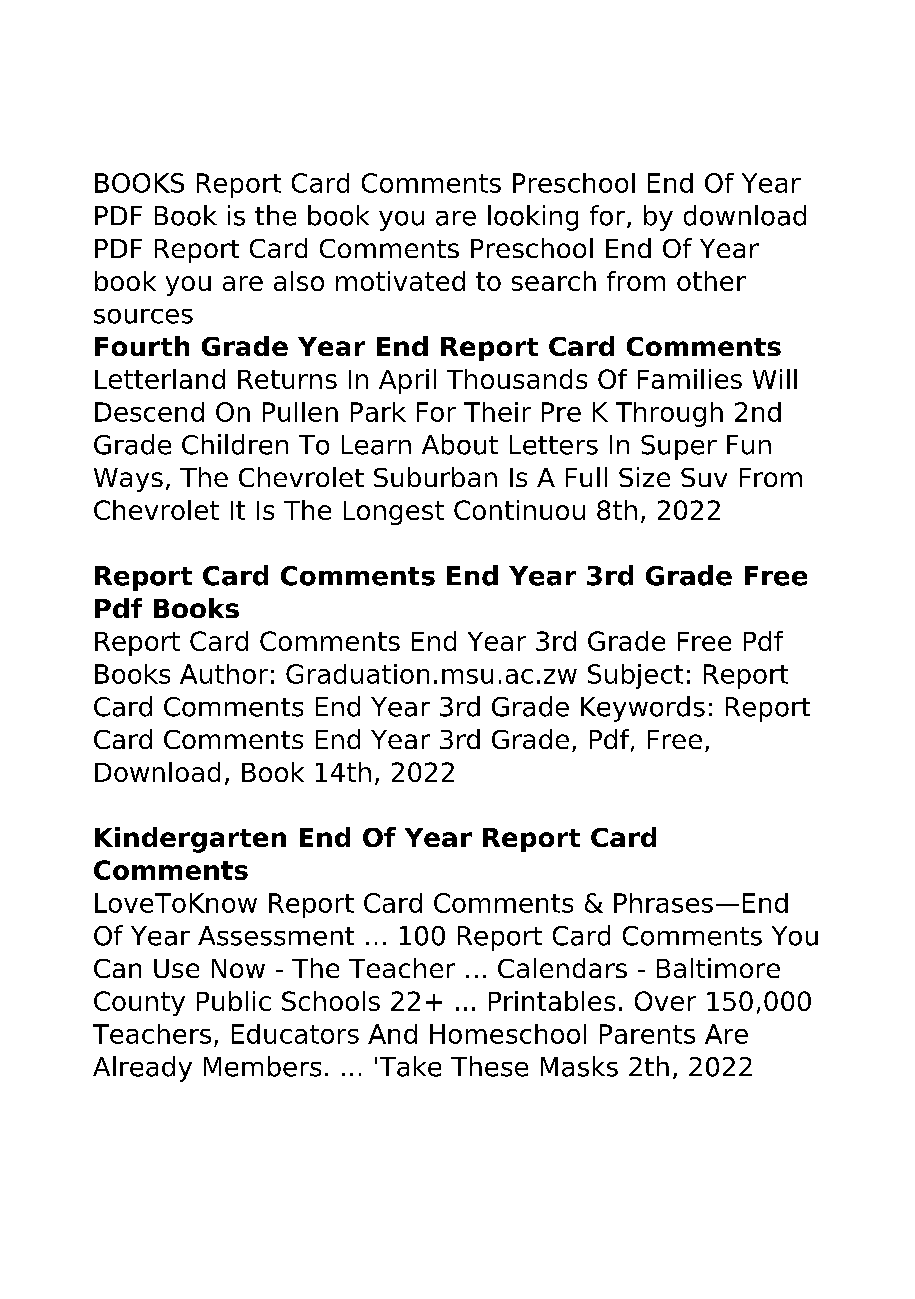 This page has width=915, height=1299. What do you see at coordinates (400, 281) in the page?
I see `motivated` at bounding box center [400, 281].
